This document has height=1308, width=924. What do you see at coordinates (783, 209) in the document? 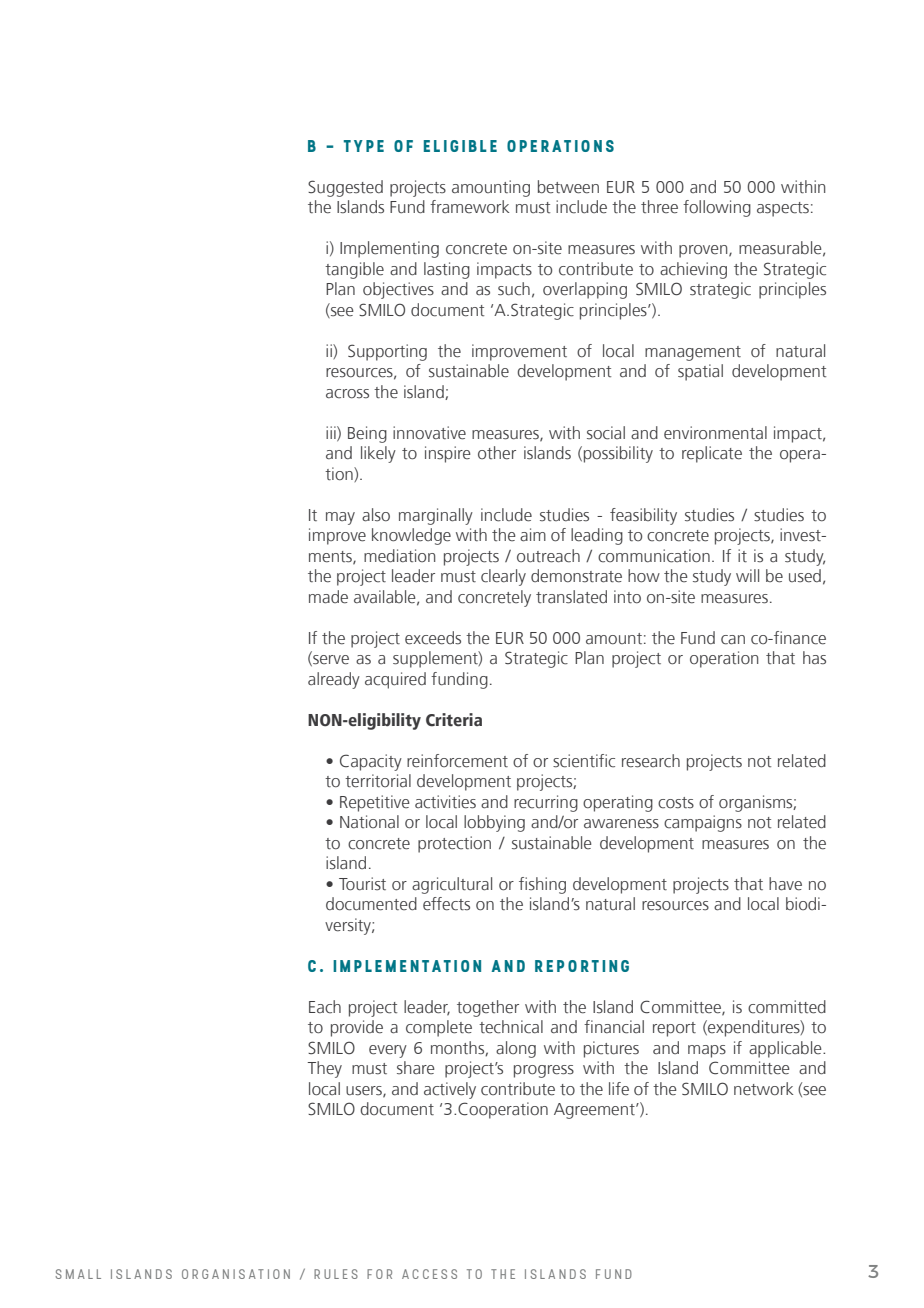
I see `aspects` at bounding box center [783, 209].
